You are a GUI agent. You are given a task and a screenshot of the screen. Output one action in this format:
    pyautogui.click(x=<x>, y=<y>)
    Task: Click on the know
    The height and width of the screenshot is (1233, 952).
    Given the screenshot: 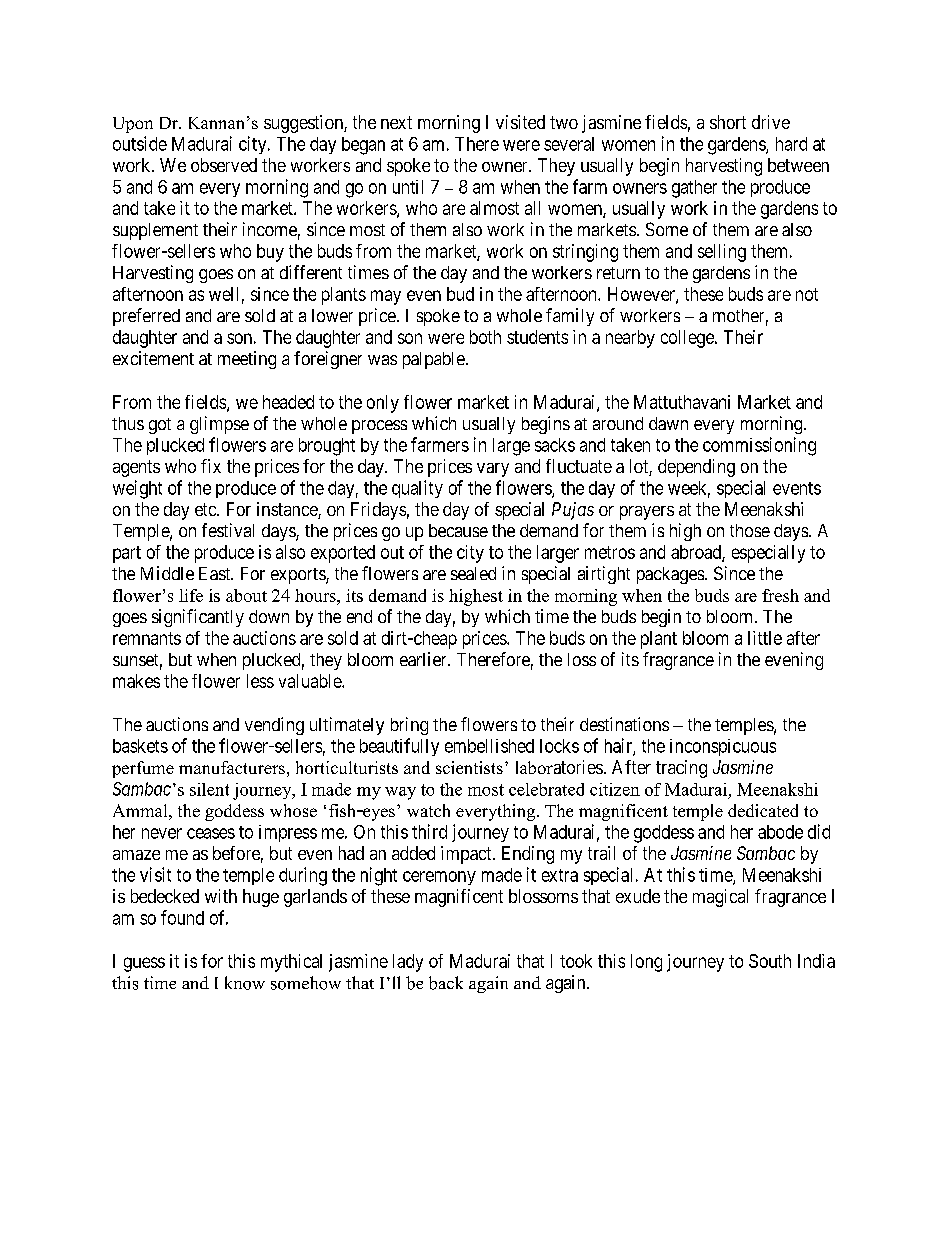 What is the action you would take?
    pyautogui.click(x=245, y=983)
